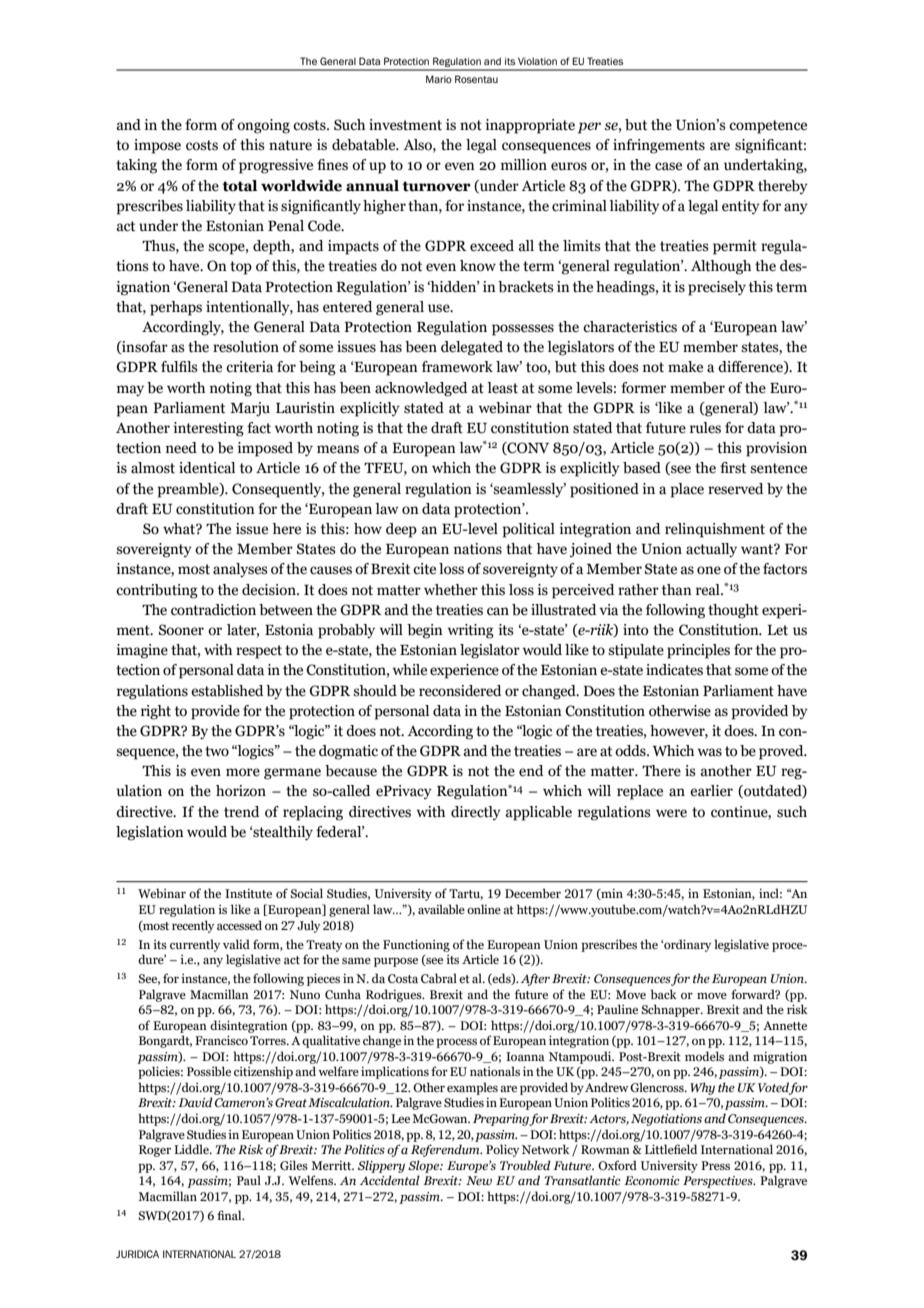 The height and width of the screenshot is (1308, 924). What do you see at coordinates (768, 127) in the screenshot?
I see `competence` at bounding box center [768, 127].
